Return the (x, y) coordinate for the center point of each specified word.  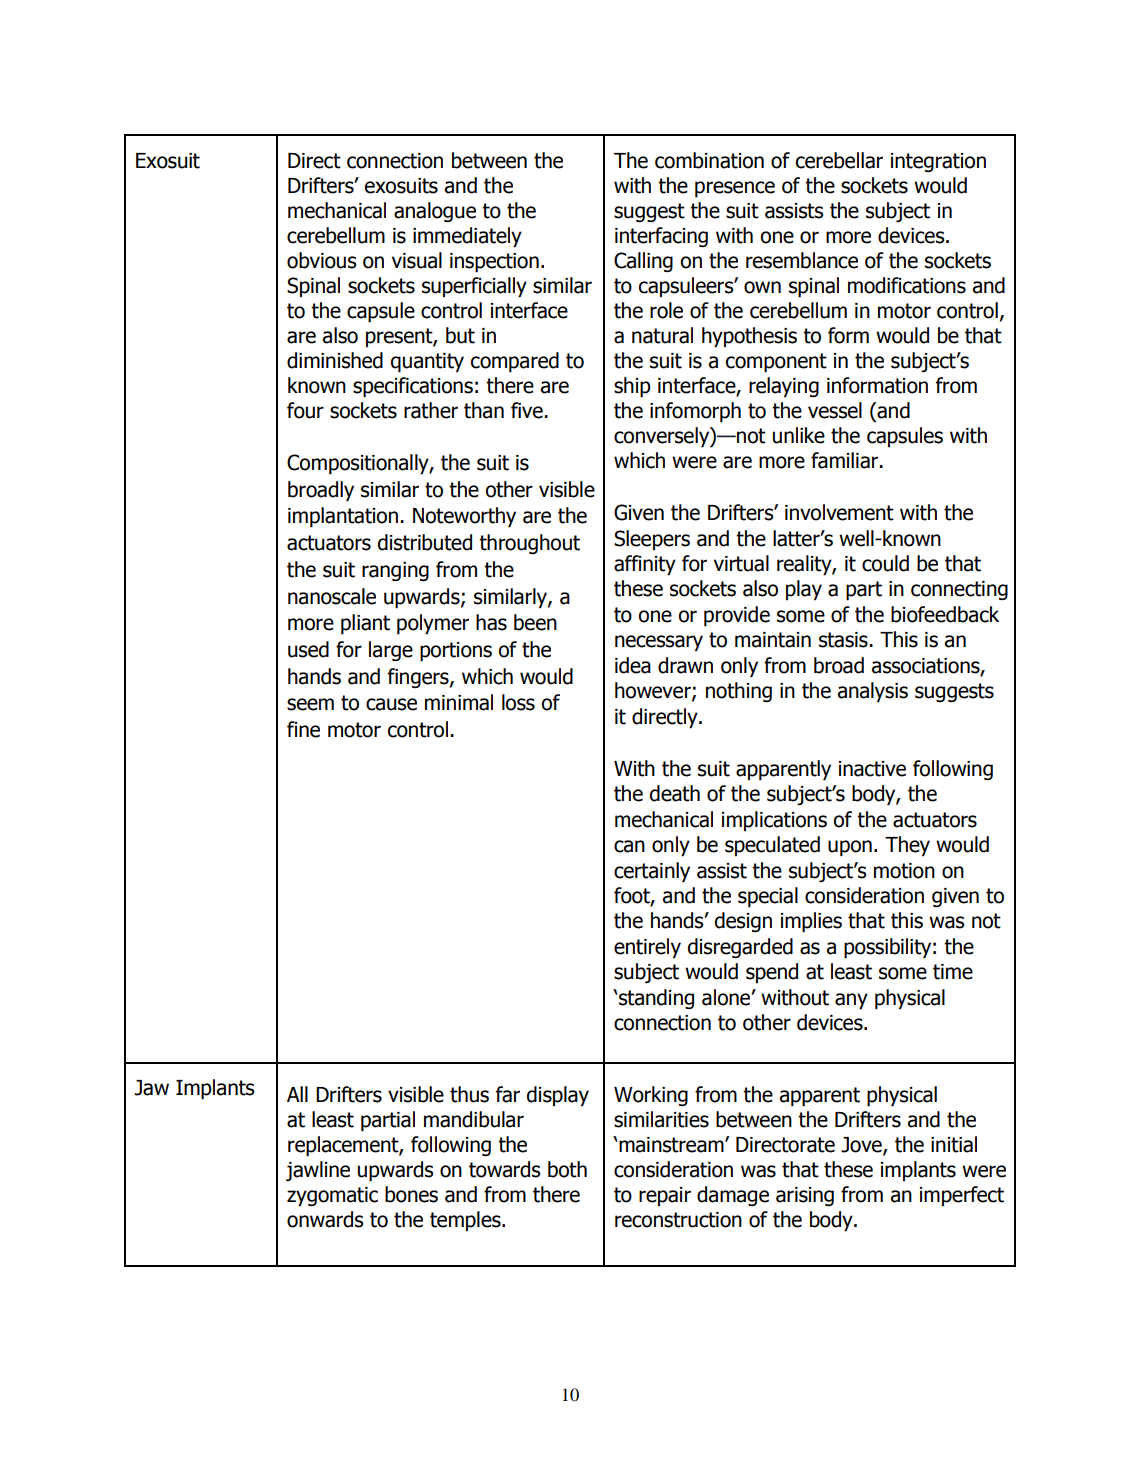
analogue (435, 212)
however (654, 691)
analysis (873, 692)
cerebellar (839, 160)
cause (391, 704)
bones (411, 1194)
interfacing (661, 237)
